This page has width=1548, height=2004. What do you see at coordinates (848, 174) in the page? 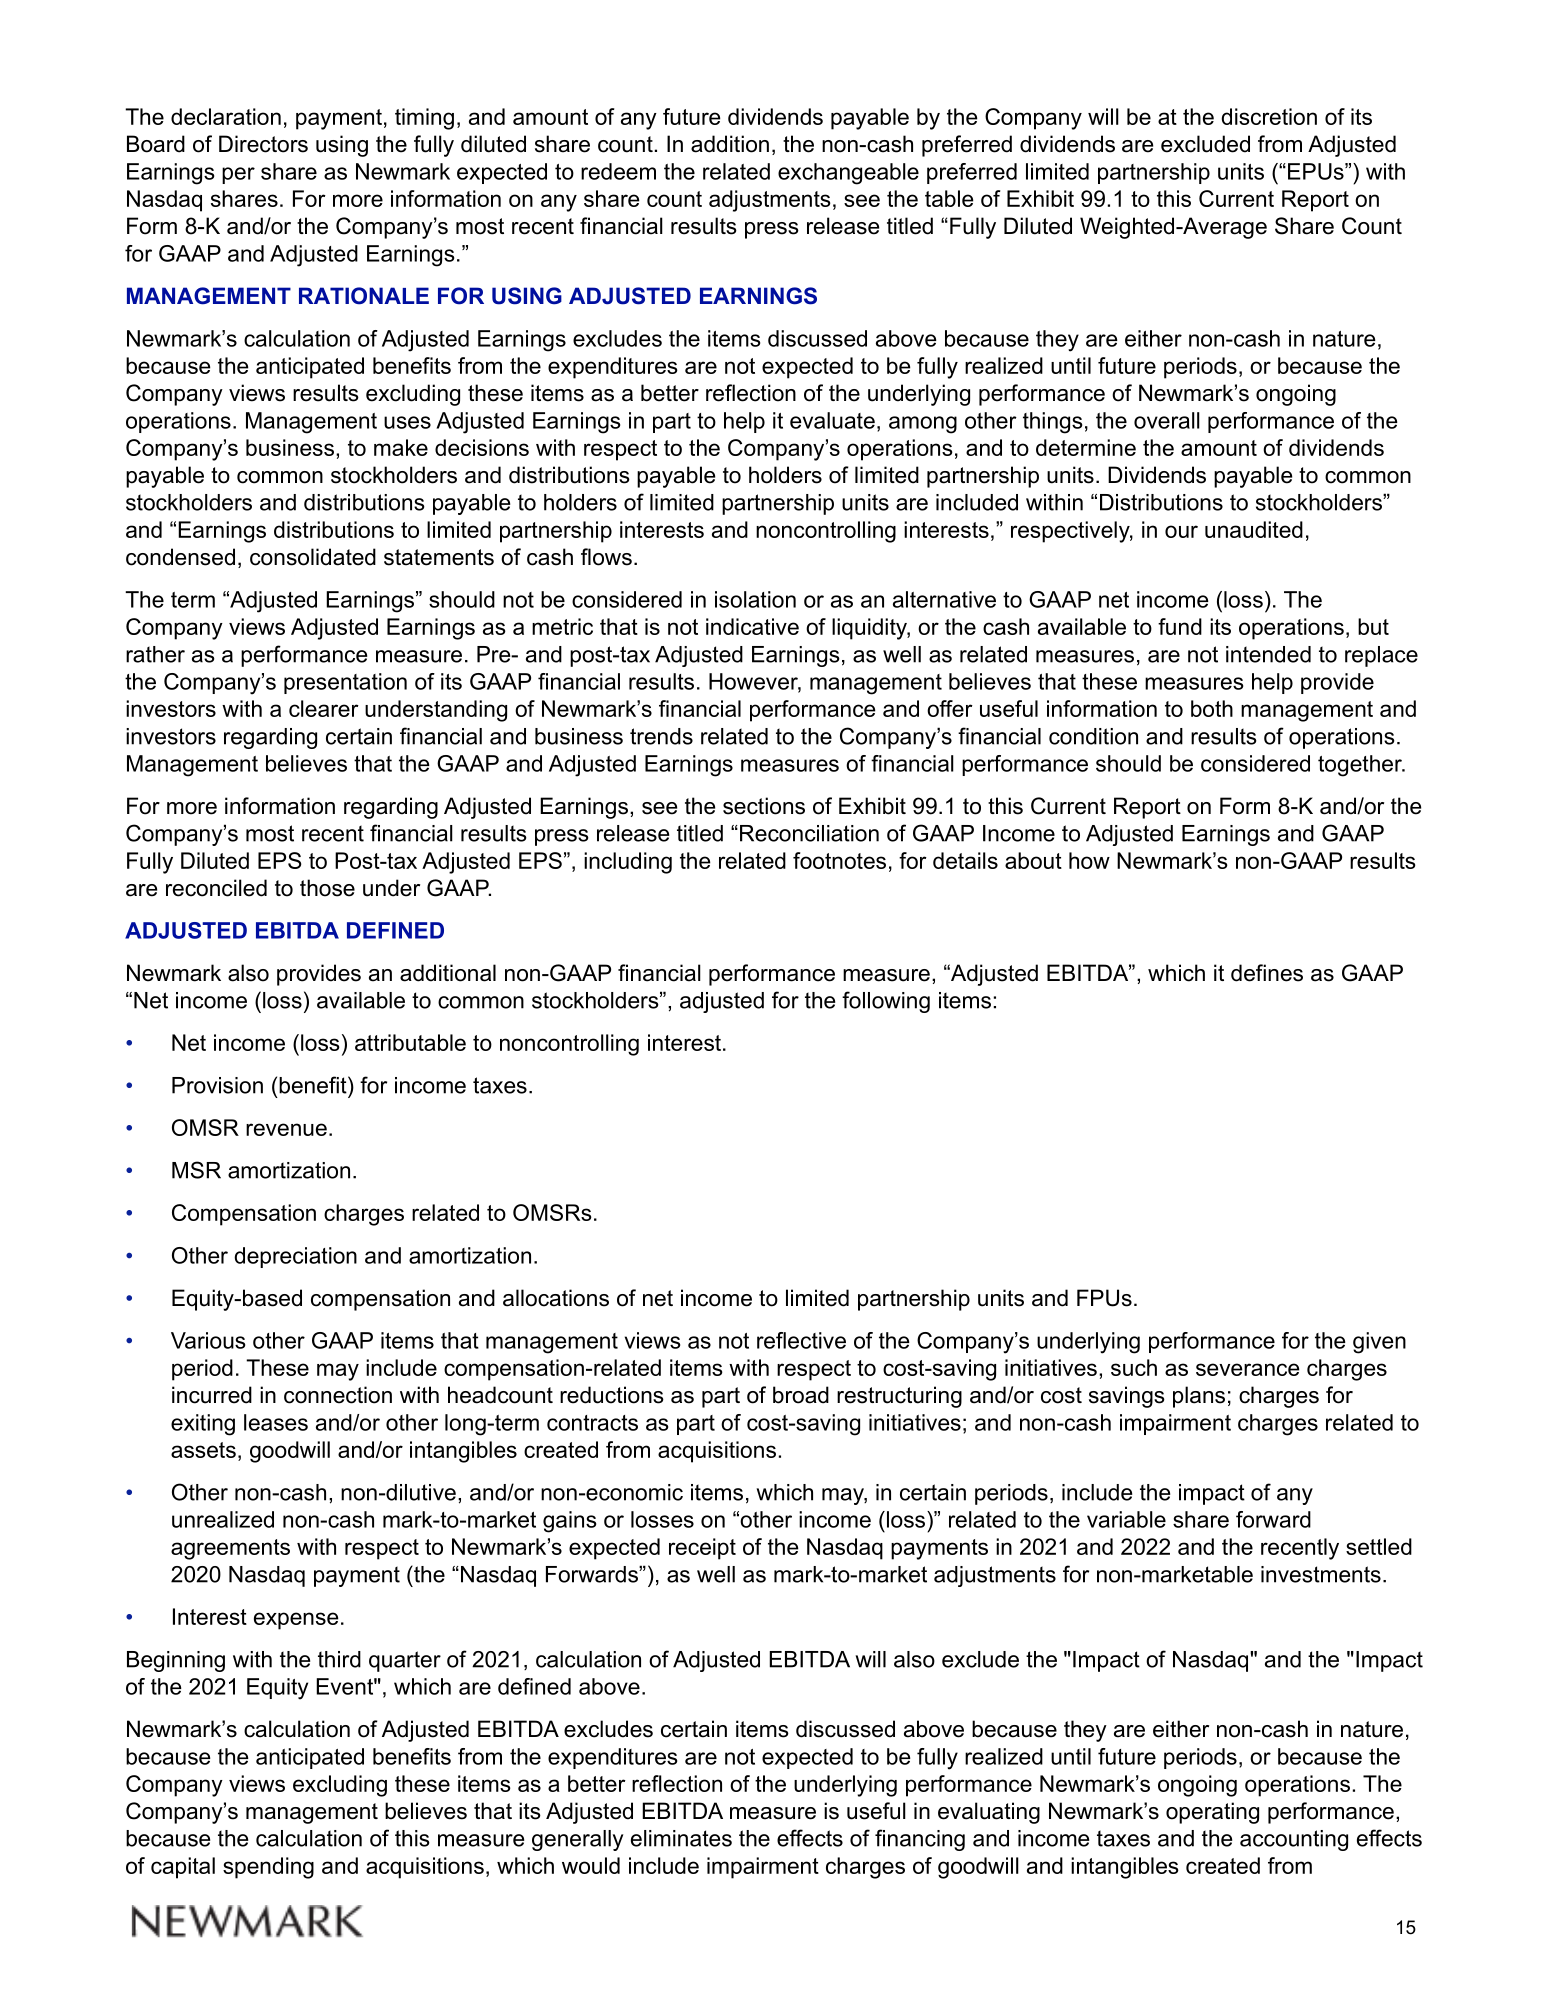
I see `exchangeable` at bounding box center [848, 174].
